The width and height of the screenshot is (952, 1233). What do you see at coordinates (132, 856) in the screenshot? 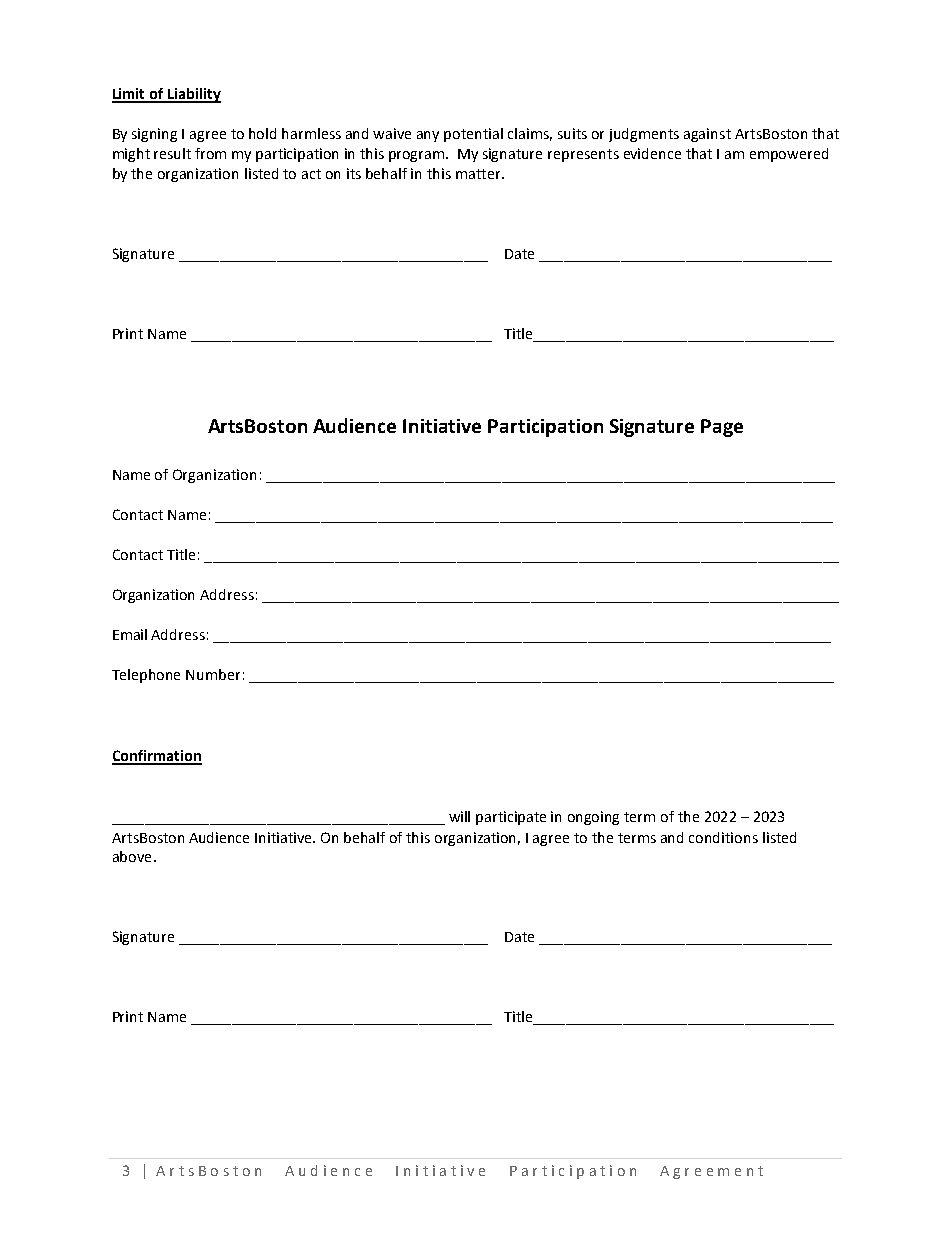
I see `above` at bounding box center [132, 856].
